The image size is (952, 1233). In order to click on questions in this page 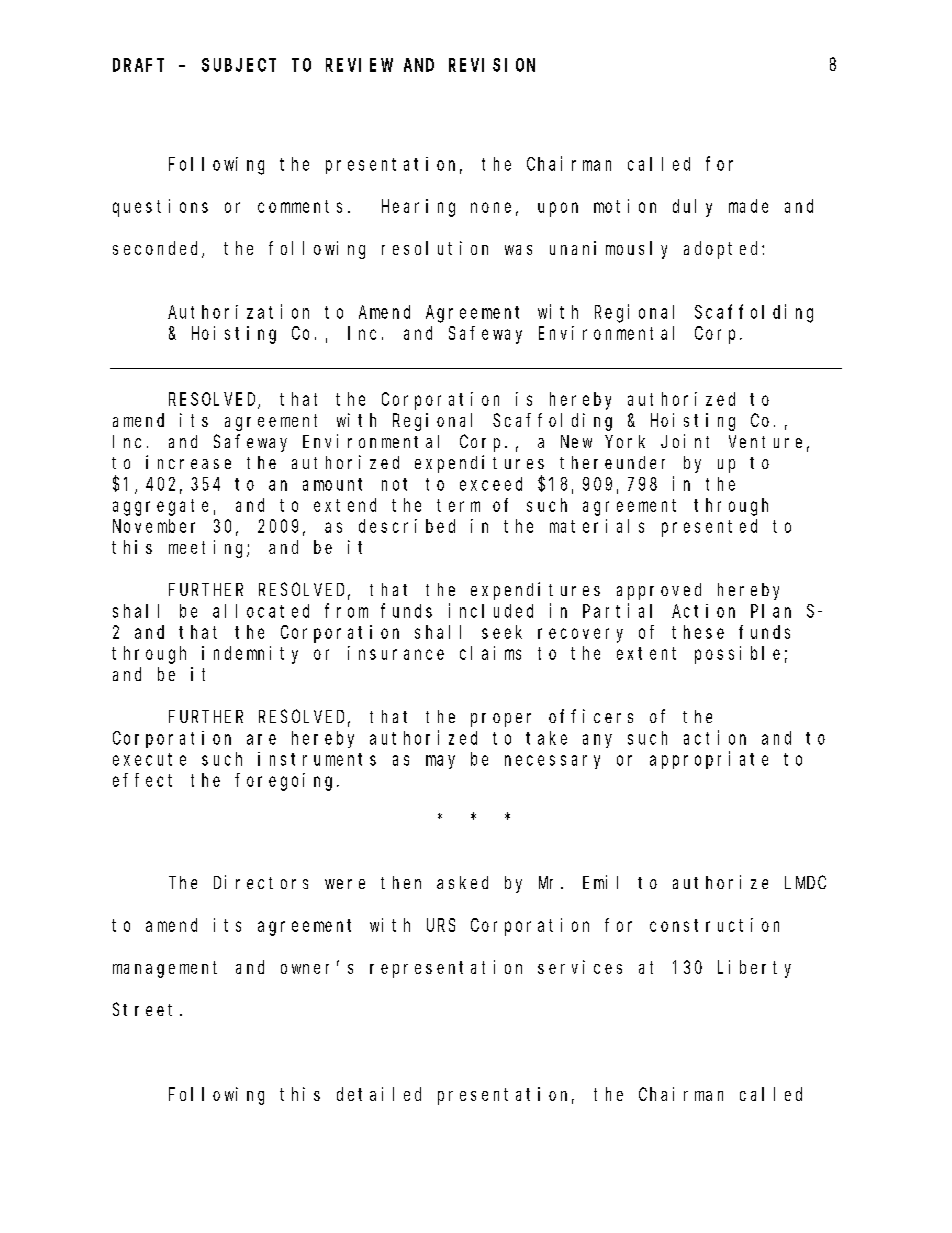, I will do `click(160, 208)`.
